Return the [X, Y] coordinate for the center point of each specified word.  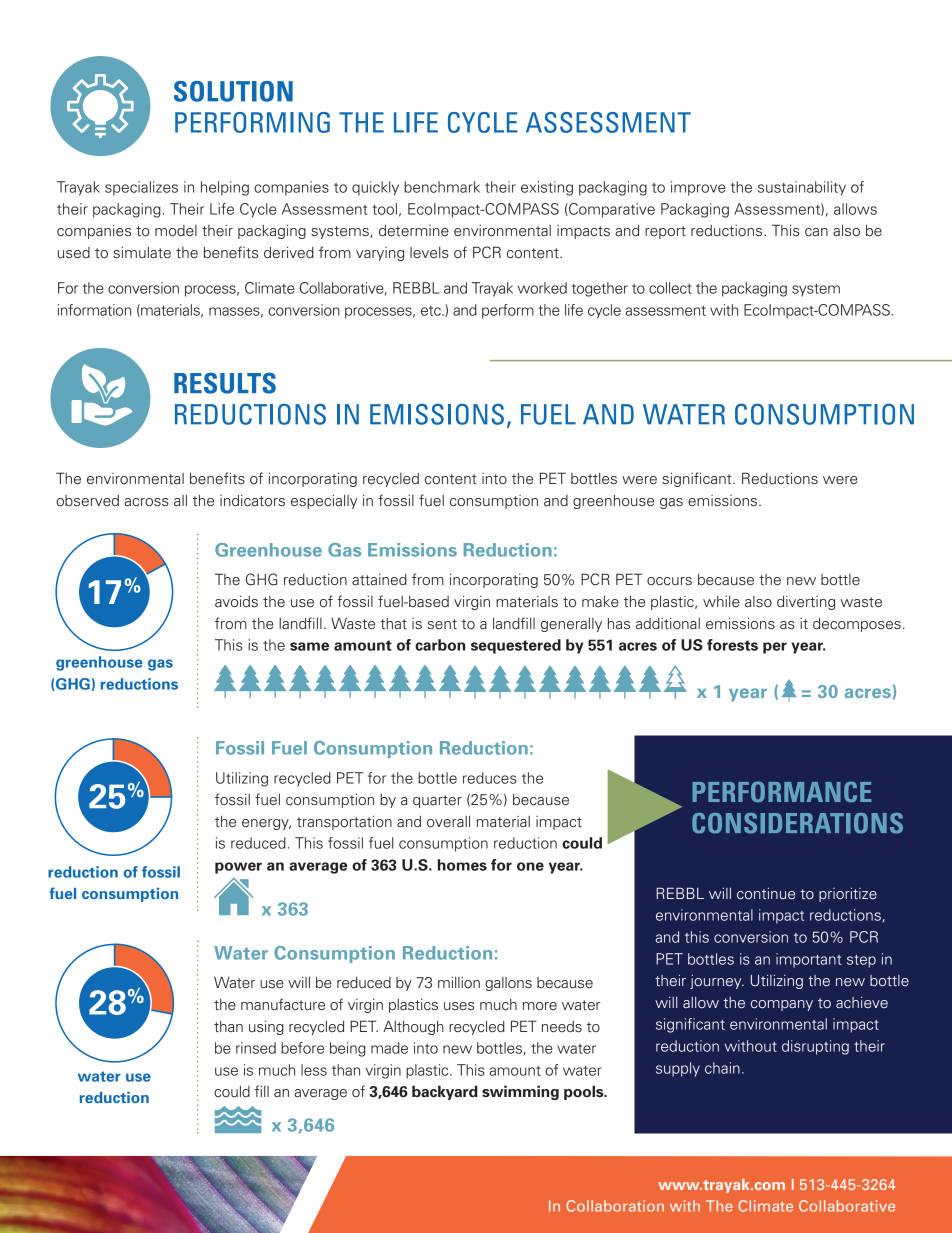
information [94, 310]
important [809, 960]
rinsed [256, 1048]
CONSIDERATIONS [797, 823]
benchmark [442, 187]
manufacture [283, 1004]
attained [379, 580]
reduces [490, 778]
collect [670, 288]
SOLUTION [233, 91]
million [459, 982]
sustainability [802, 188]
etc [432, 311]
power [238, 868]
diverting [806, 603]
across [146, 502]
